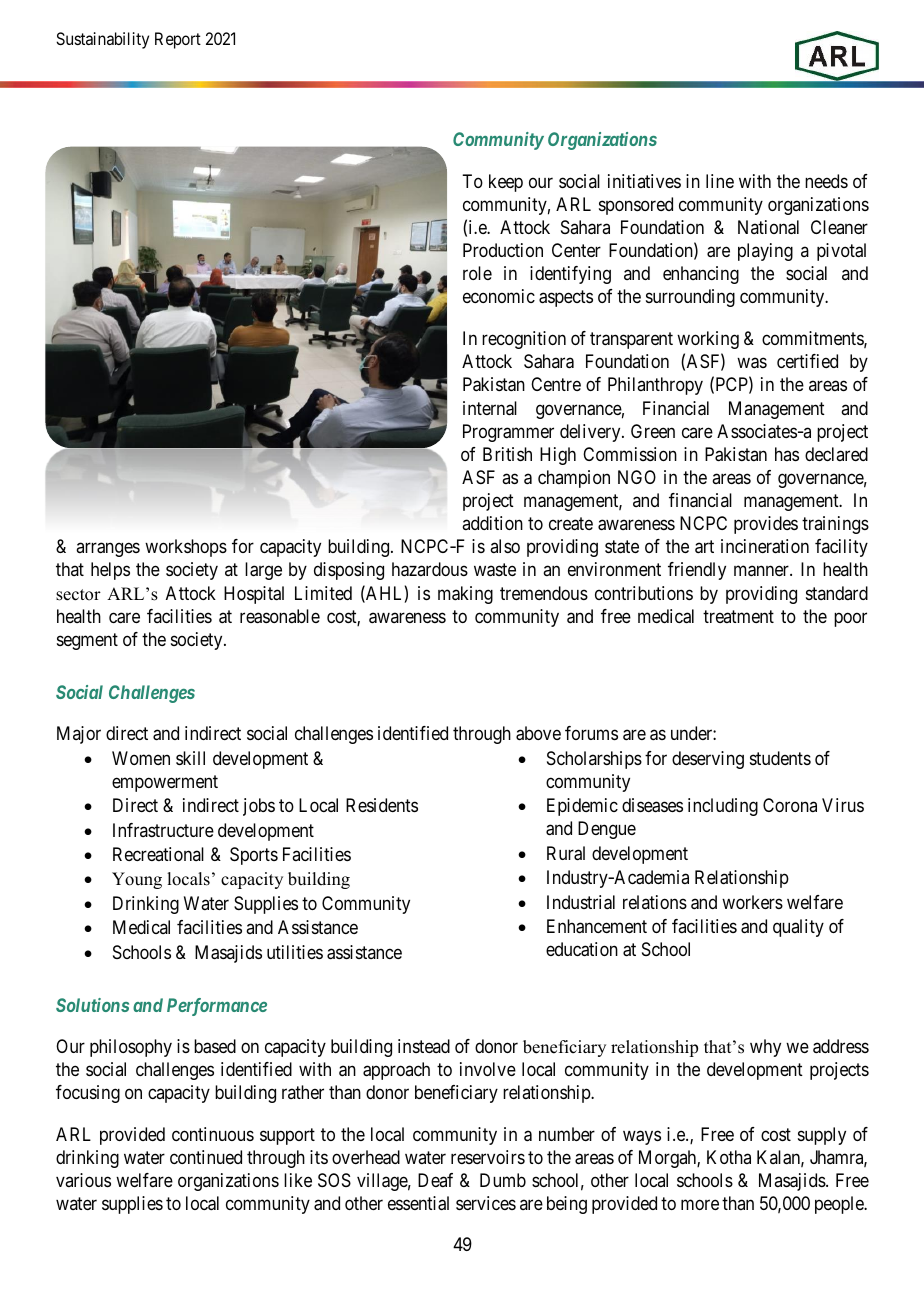  Describe the element at coordinates (178, 40) in the screenshot. I see `Report` at that location.
